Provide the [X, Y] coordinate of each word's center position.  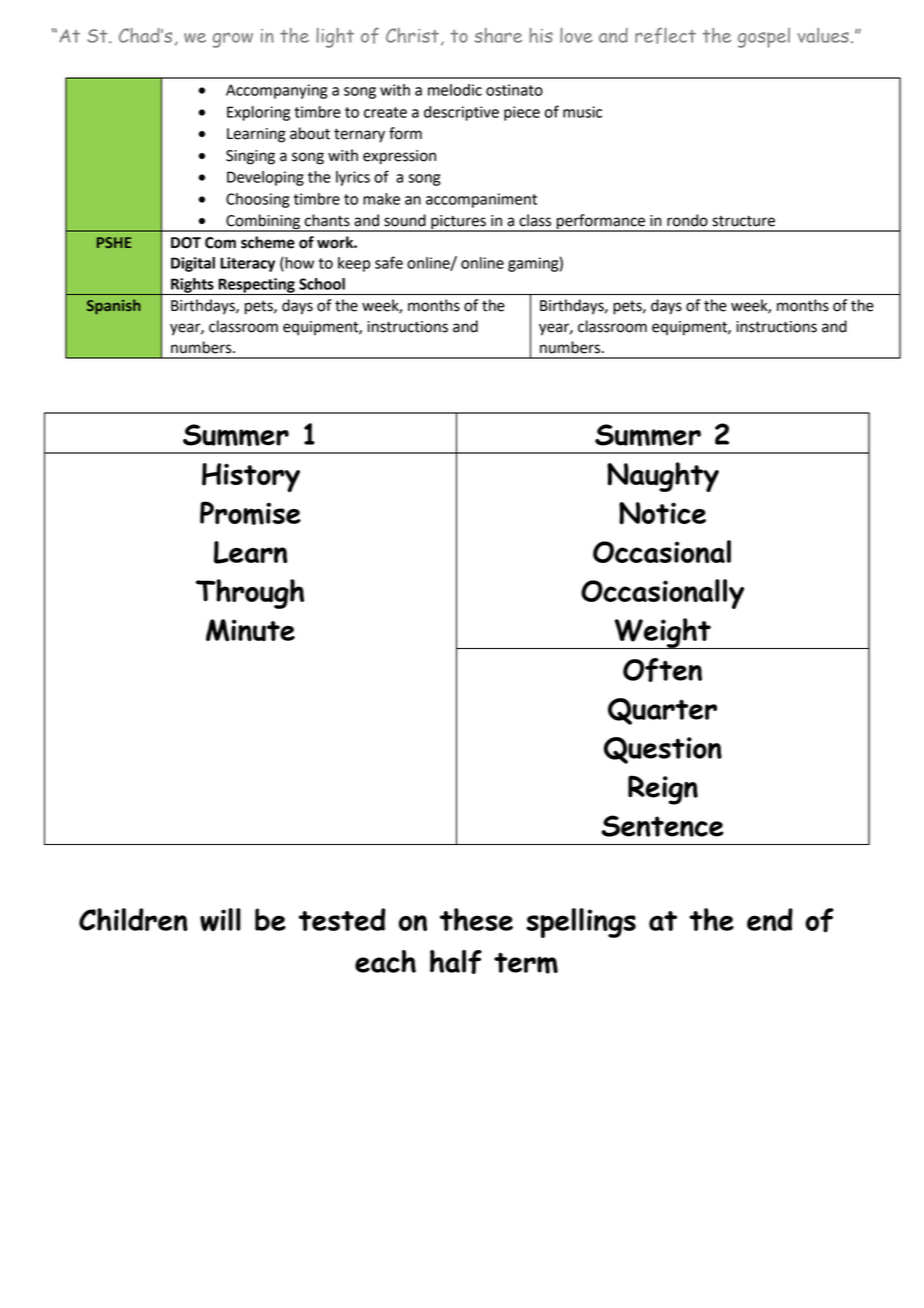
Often [662, 670]
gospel [764, 38]
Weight [662, 633]
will [220, 919]
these [476, 919]
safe [389, 262]
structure [743, 221]
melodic [455, 90]
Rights [192, 286]
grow [233, 40]
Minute [250, 630]
